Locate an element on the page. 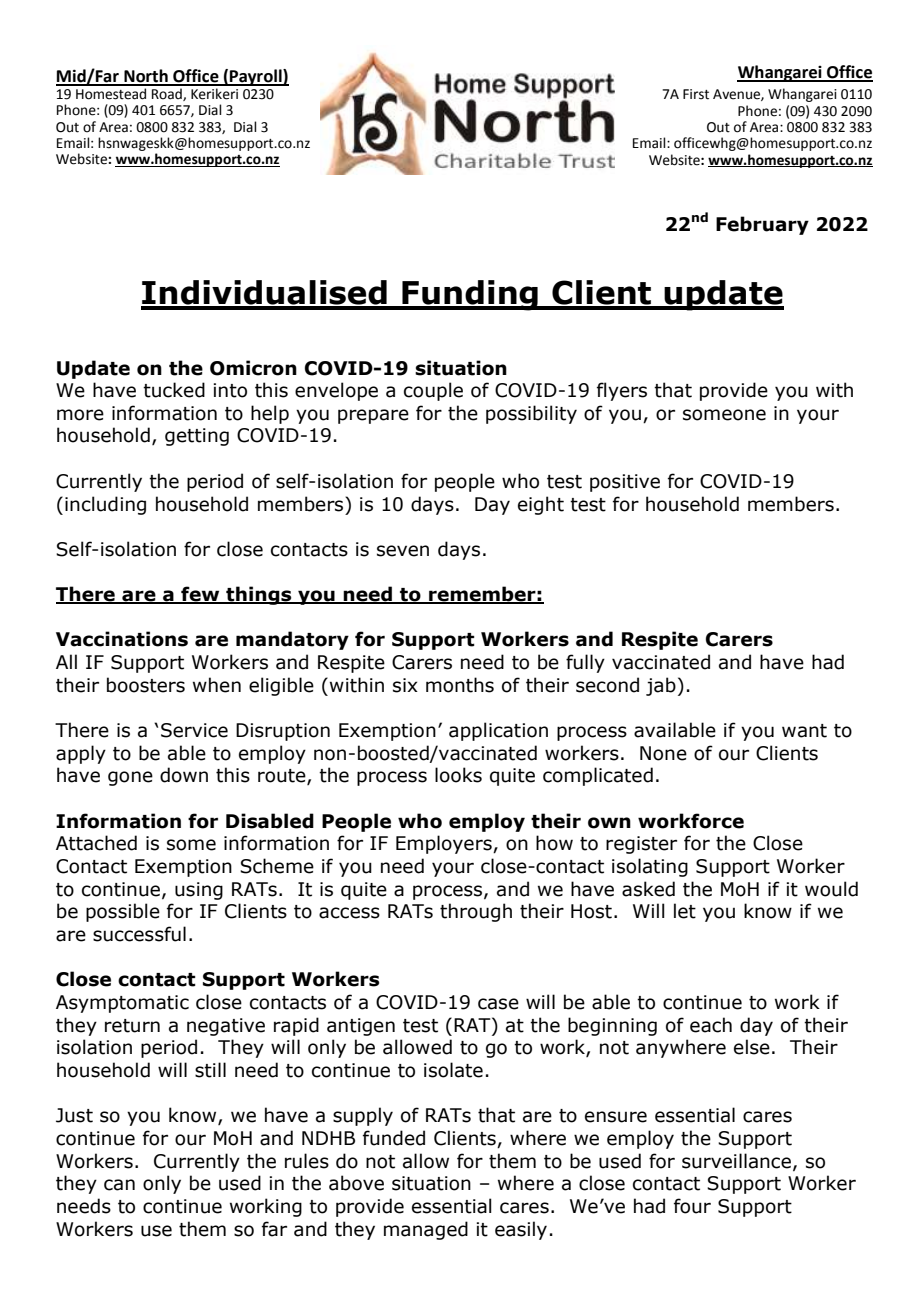 The height and width of the document is (1308, 924). First is located at coordinates (696, 94).
